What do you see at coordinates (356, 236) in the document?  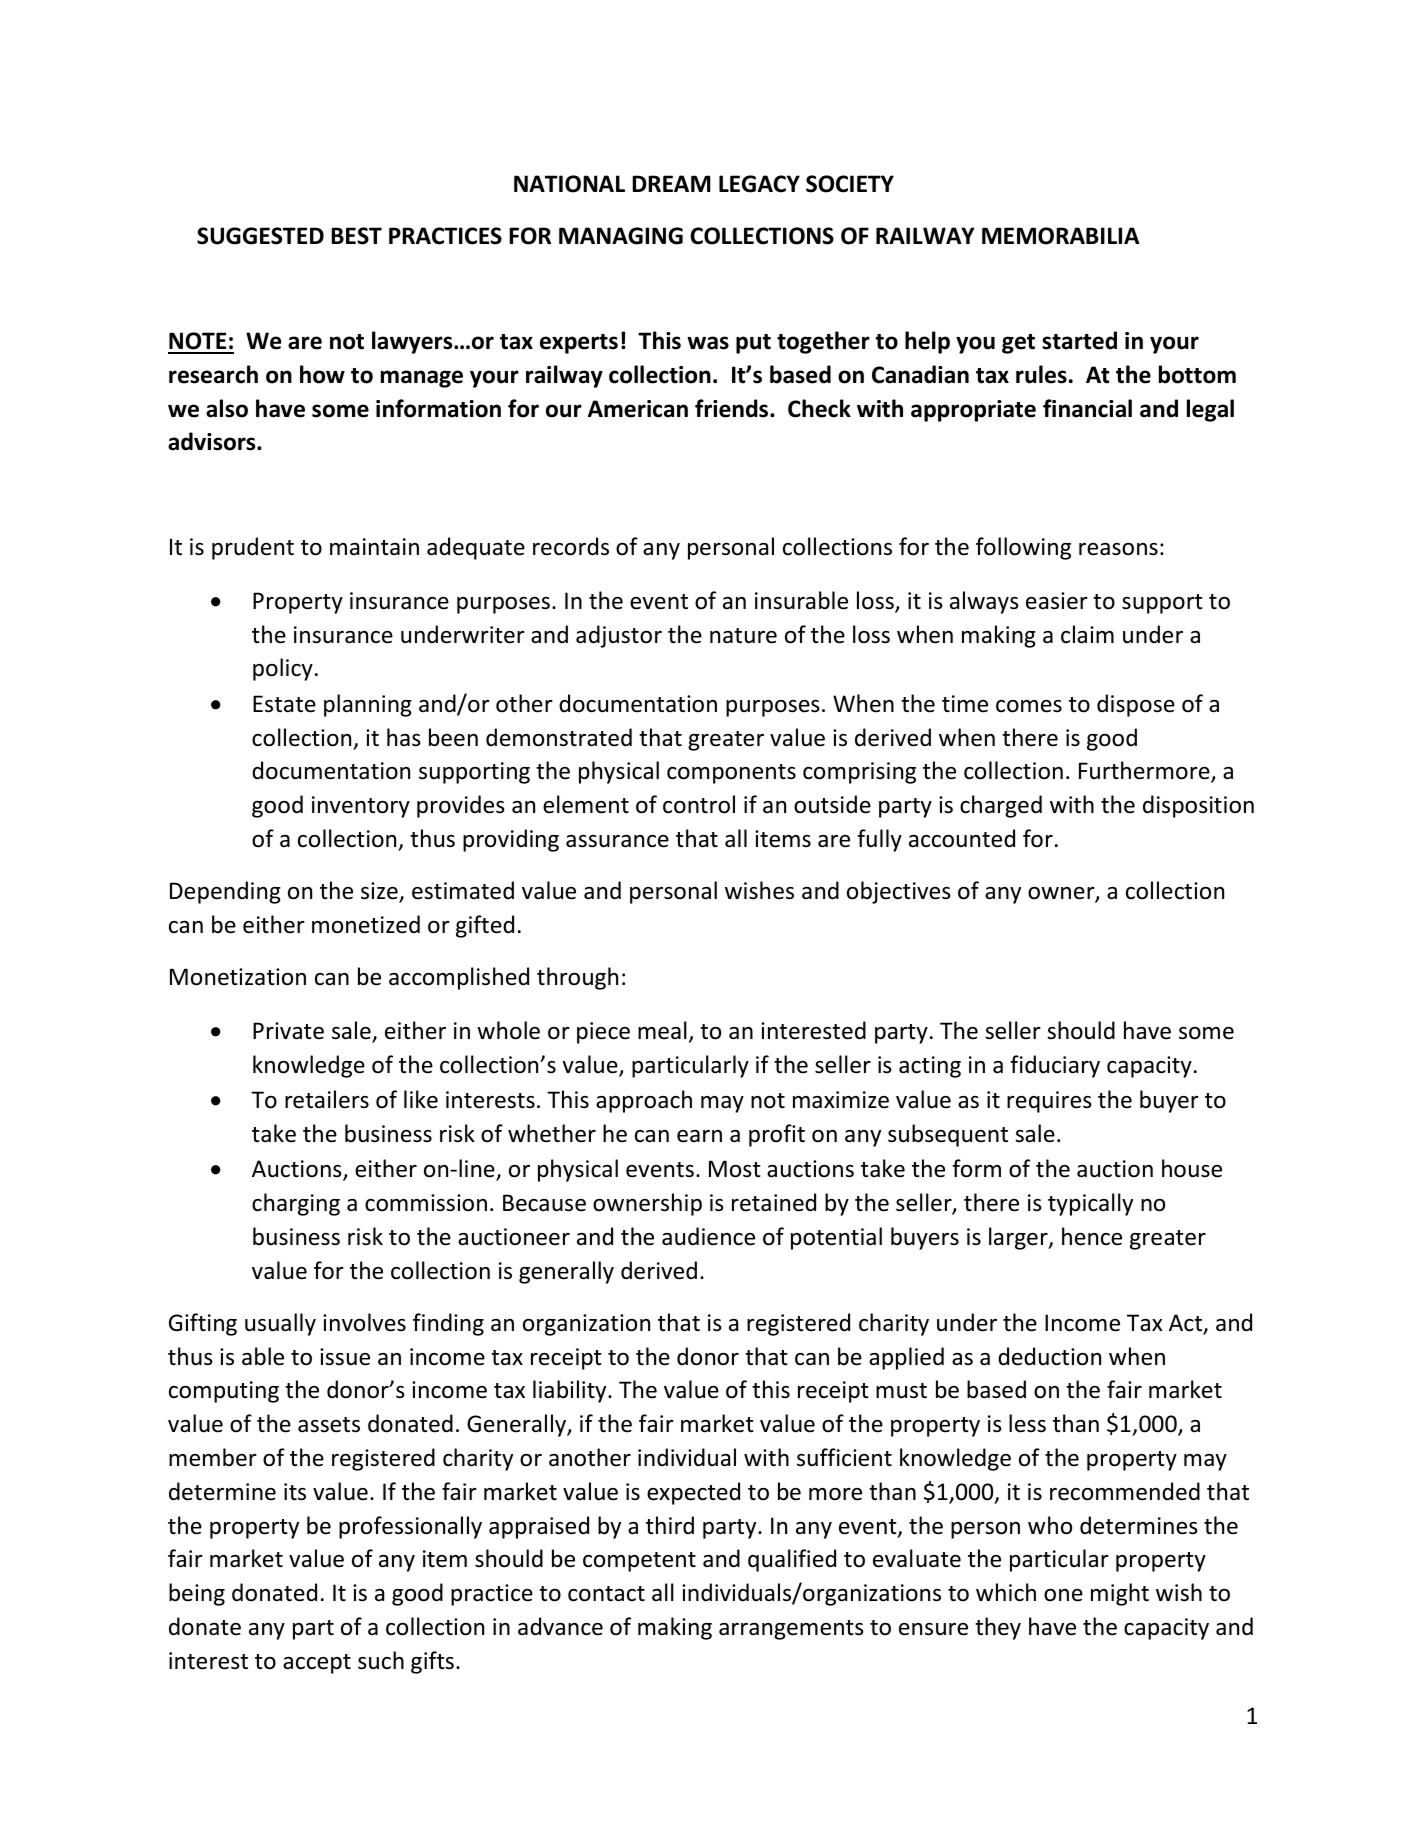 I see `BEST` at bounding box center [356, 236].
